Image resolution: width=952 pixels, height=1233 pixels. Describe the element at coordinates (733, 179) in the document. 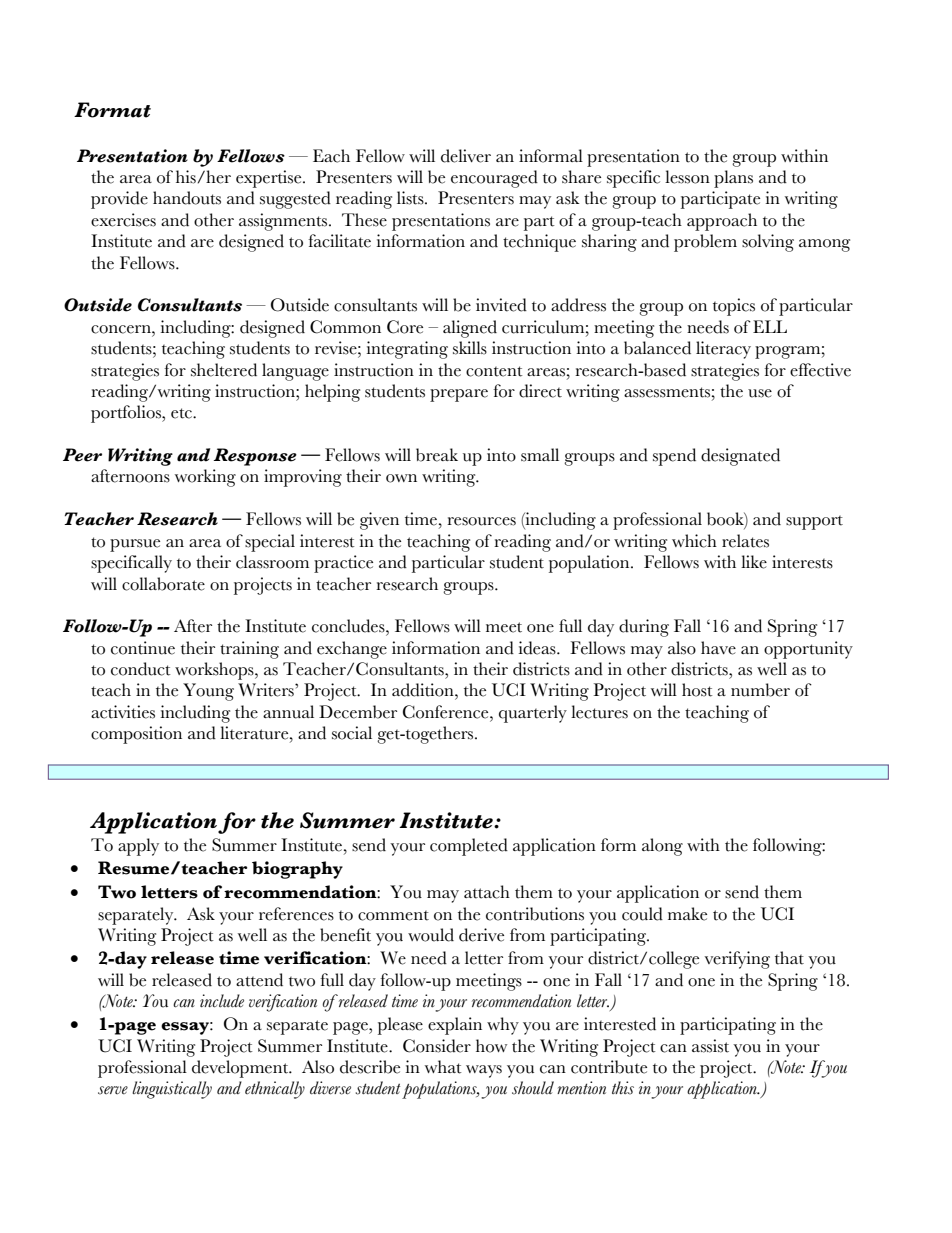

I see `plans` at that location.
